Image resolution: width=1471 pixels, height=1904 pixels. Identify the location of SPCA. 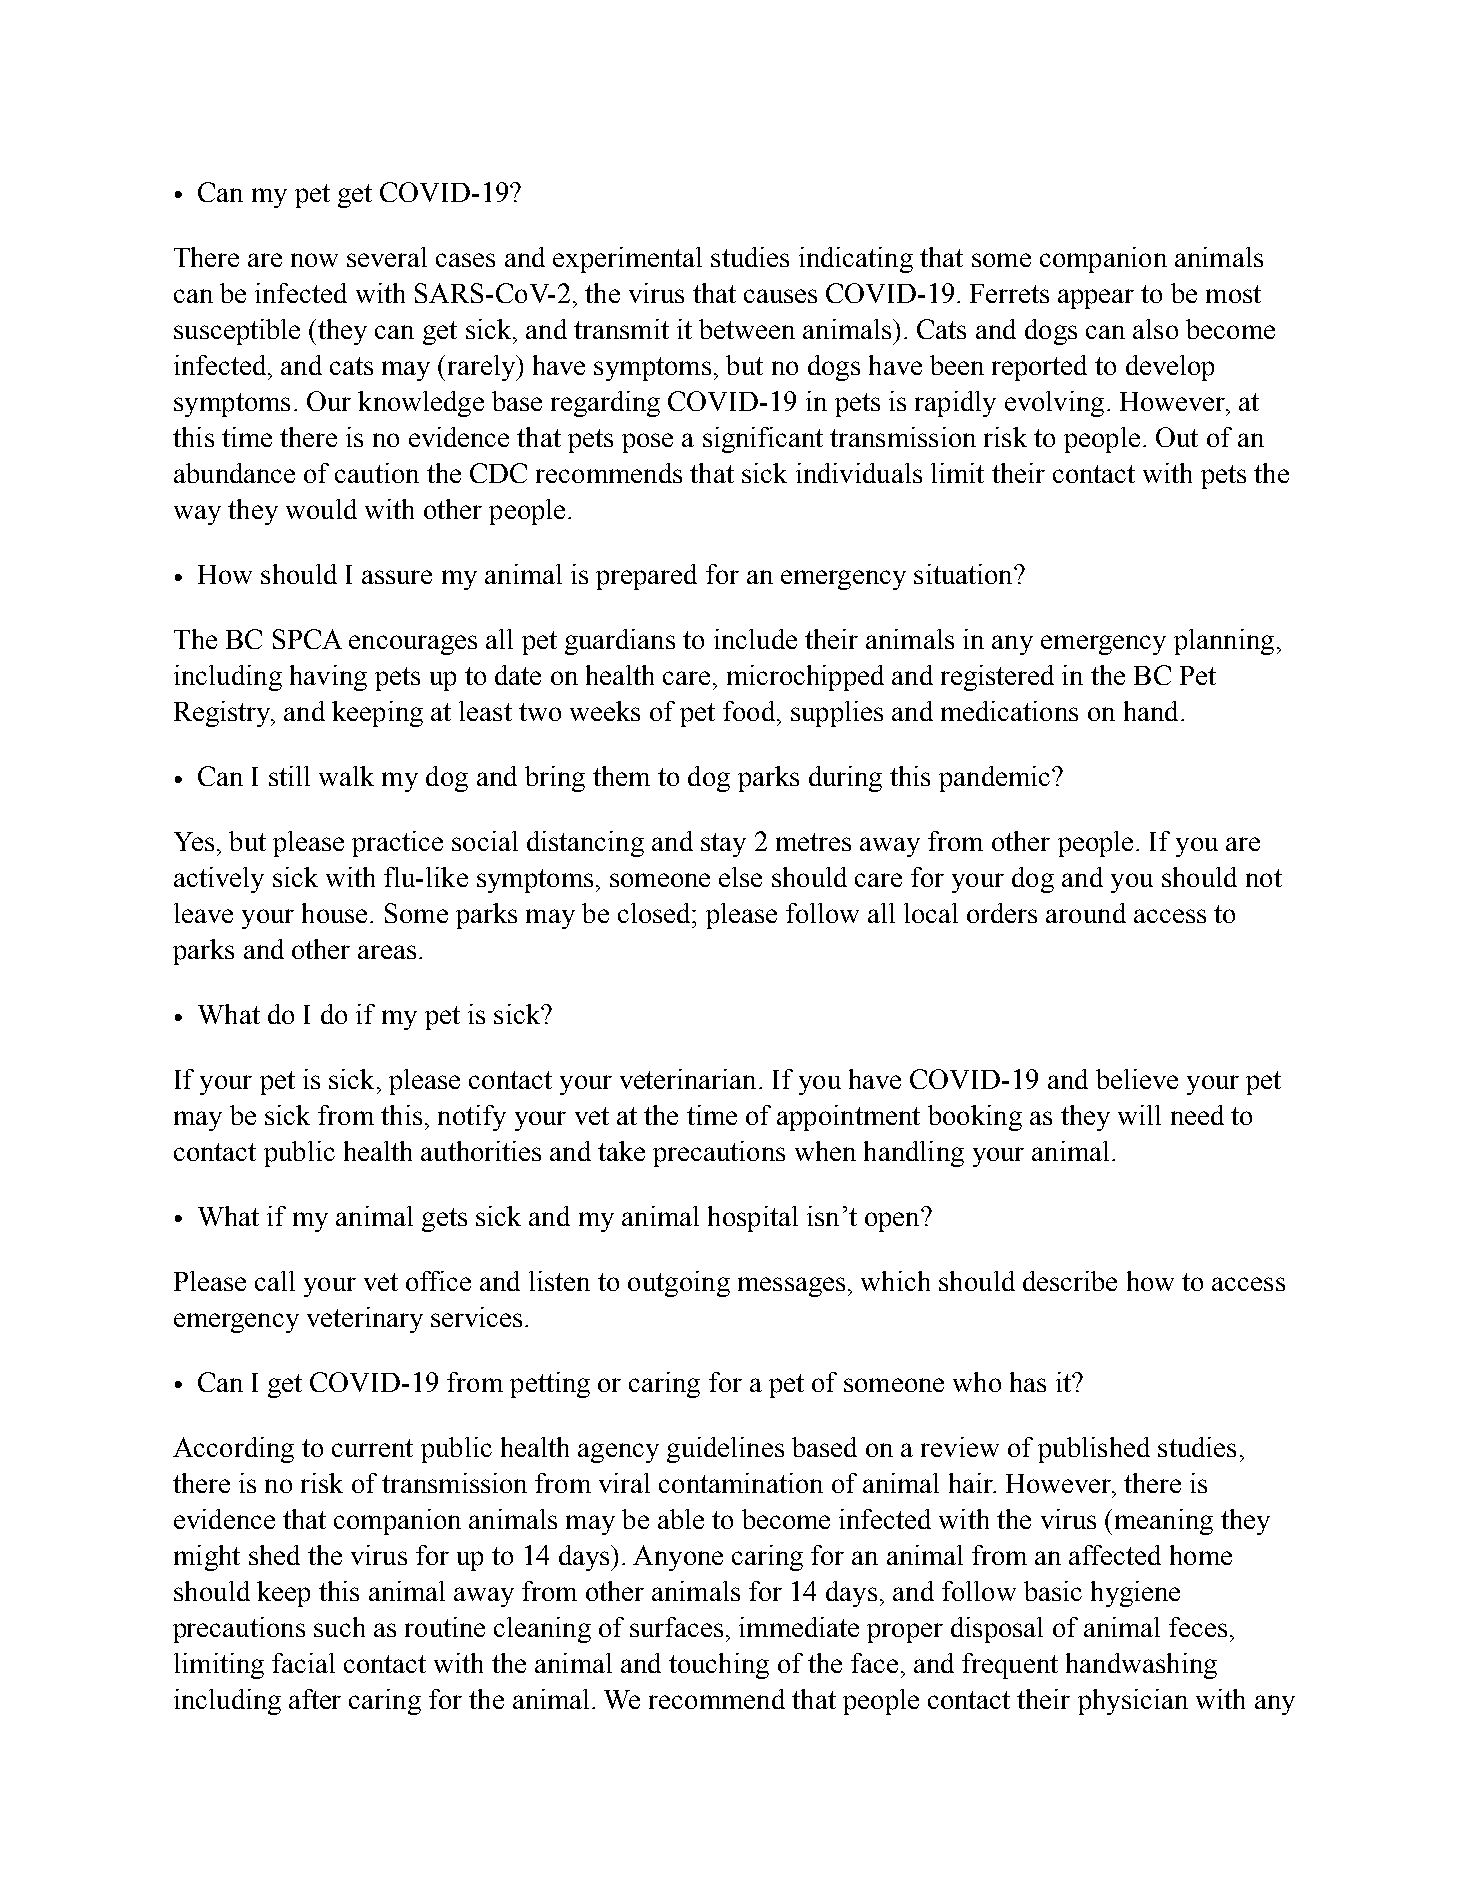
(307, 639).
